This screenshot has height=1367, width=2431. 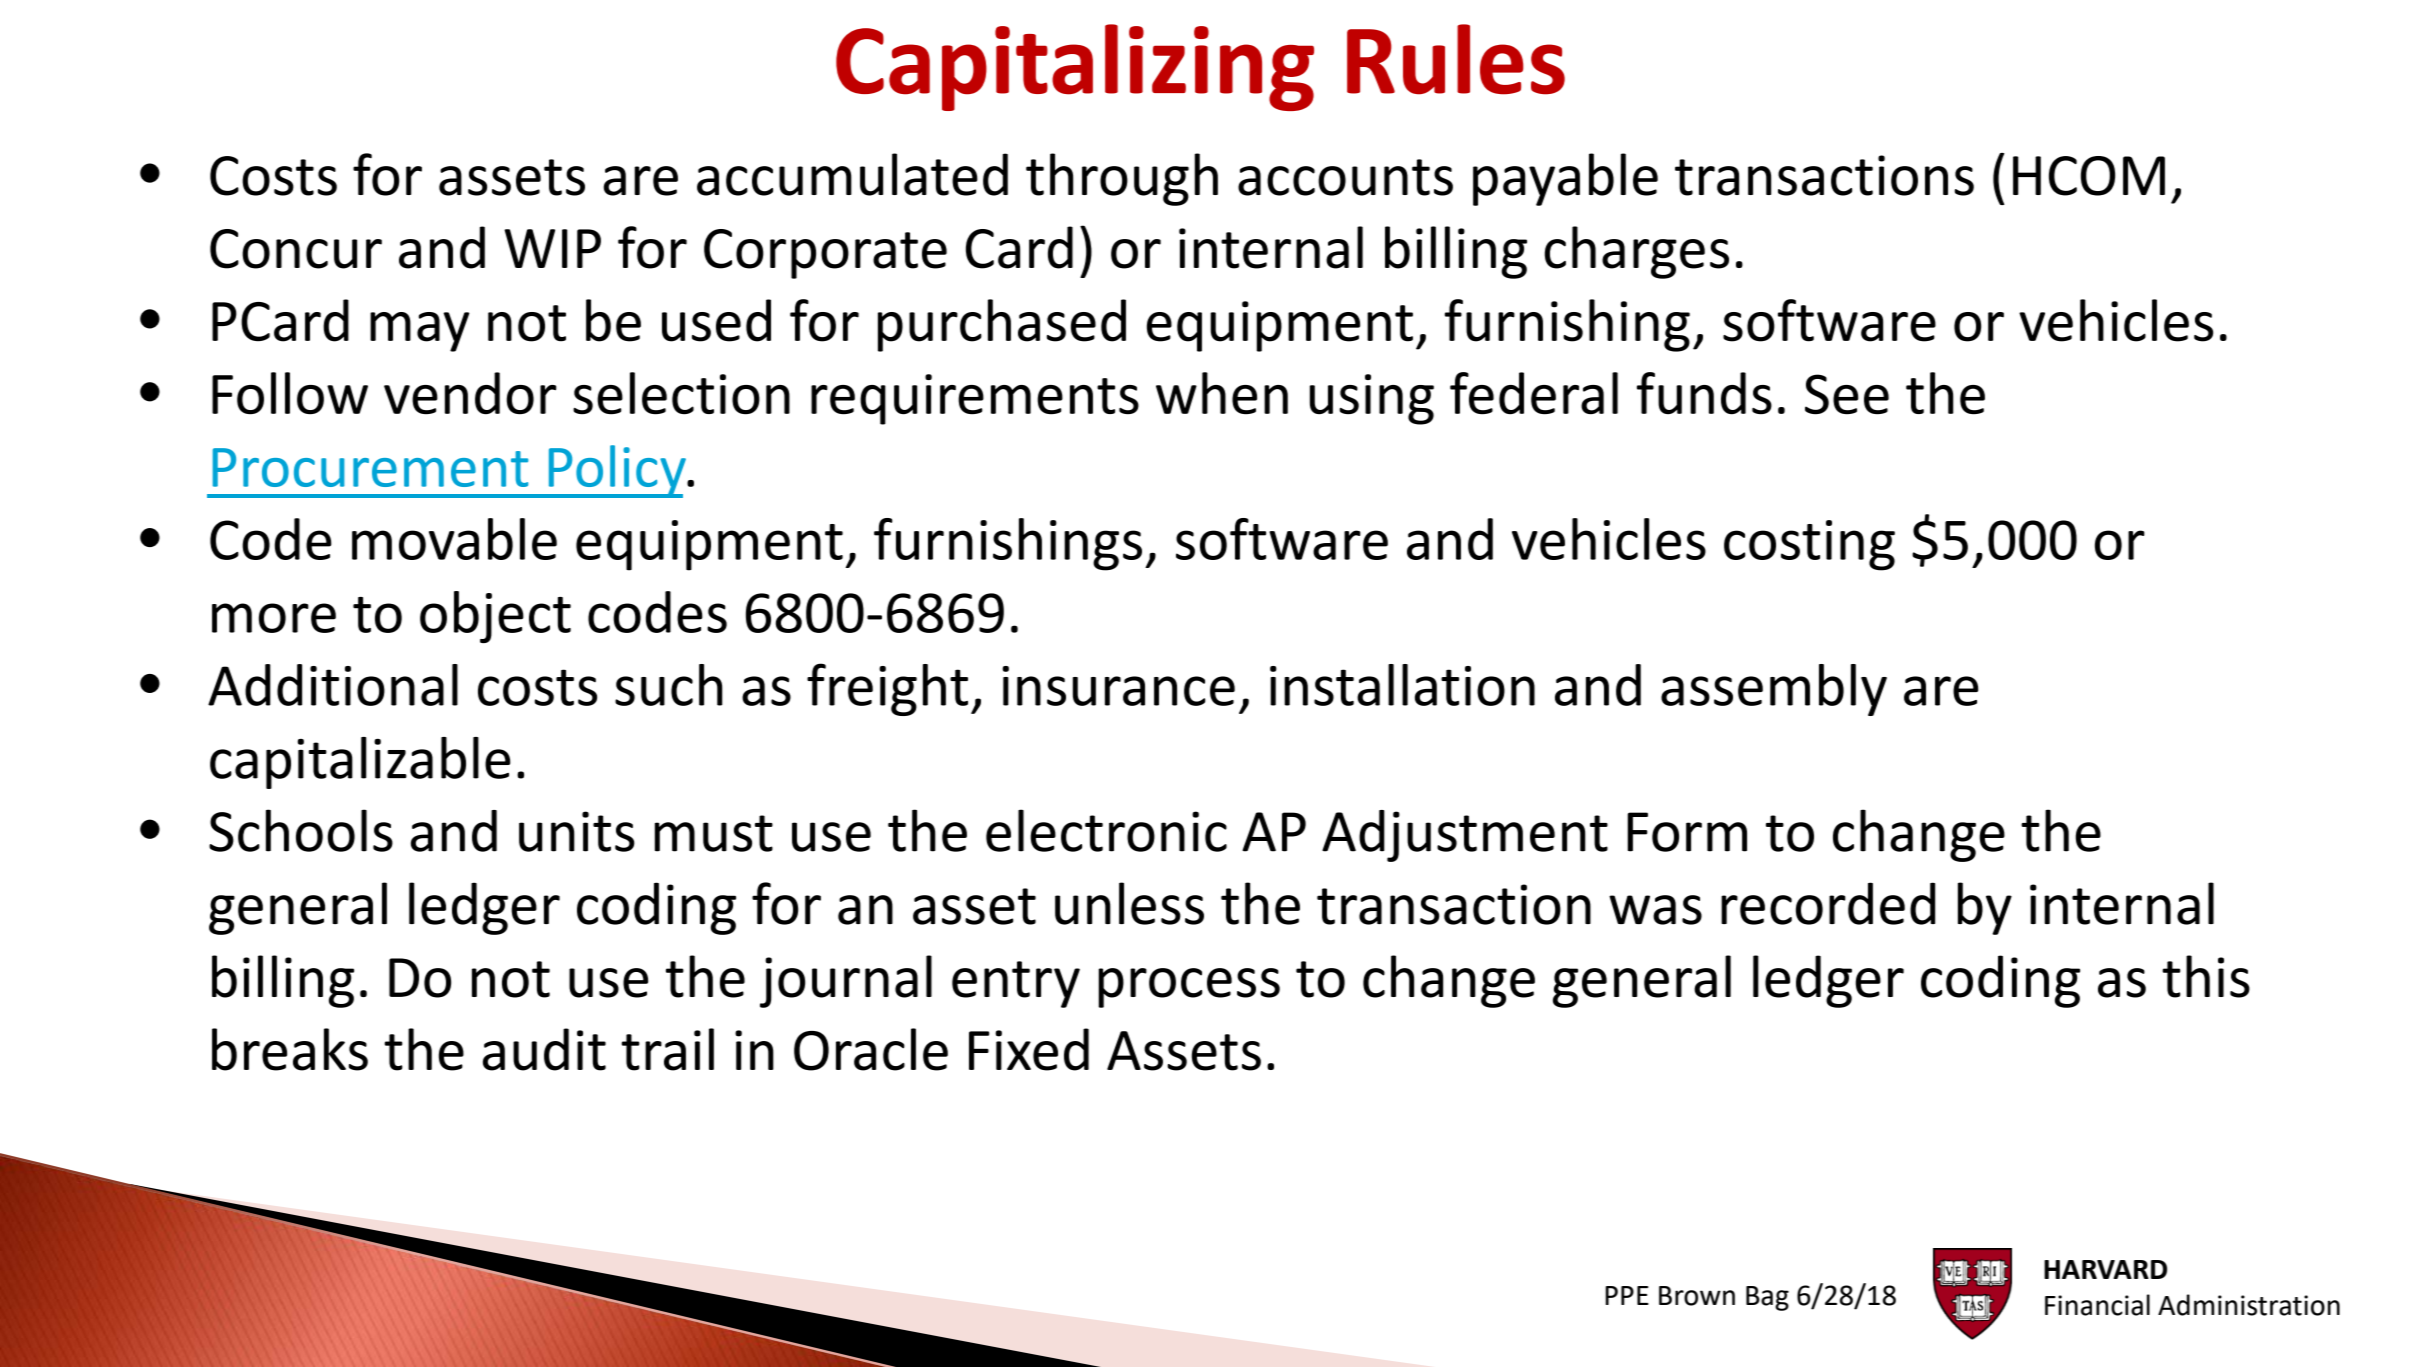 What do you see at coordinates (1565, 179) in the screenshot?
I see `payable` at bounding box center [1565, 179].
